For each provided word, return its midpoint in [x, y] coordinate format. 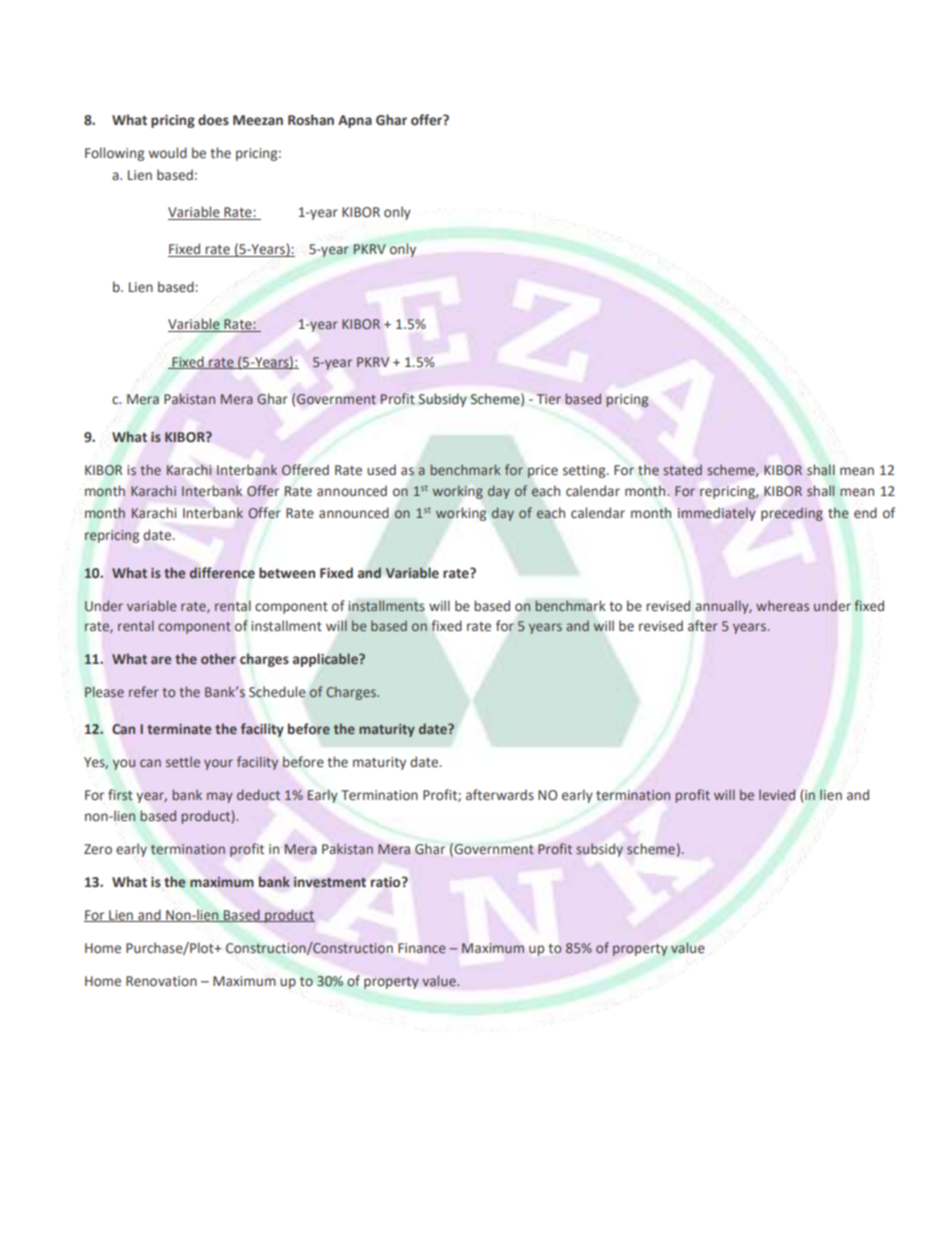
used [381, 470]
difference [222, 572]
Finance [422, 948]
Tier [549, 399]
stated [682, 470]
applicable [326, 660]
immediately [716, 514]
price [542, 471]
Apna [355, 121]
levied [777, 794]
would [168, 153]
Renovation [161, 981]
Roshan [311, 119]
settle [183, 761]
